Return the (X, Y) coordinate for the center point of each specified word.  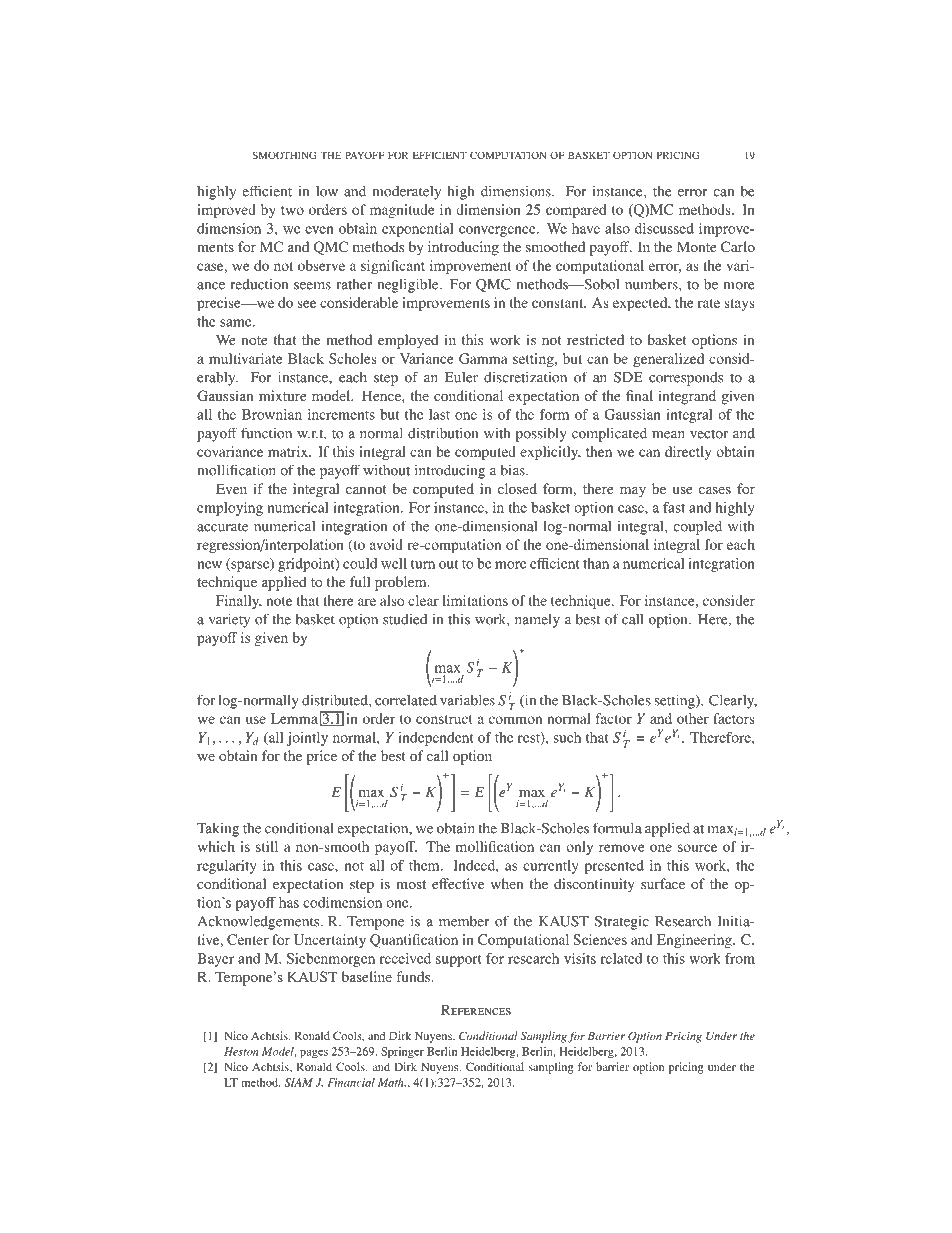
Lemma (294, 718)
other (693, 718)
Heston (241, 1051)
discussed (664, 228)
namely (537, 620)
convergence (498, 231)
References (476, 1009)
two (292, 210)
